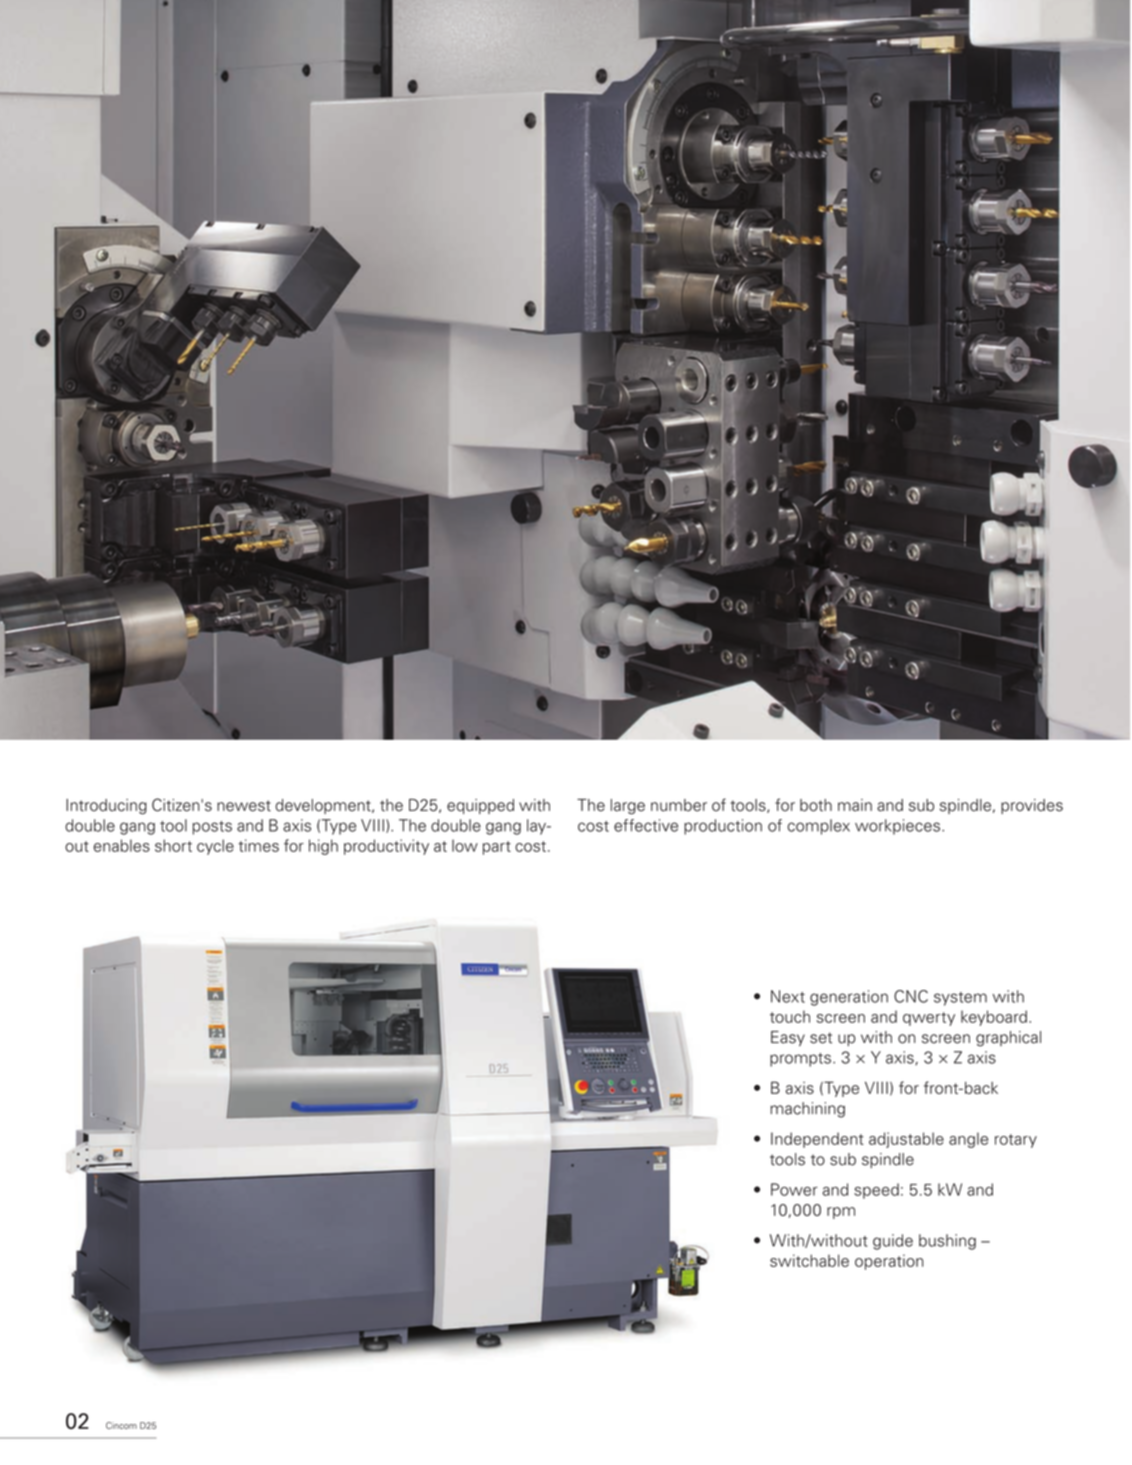  Describe the element at coordinates (841, 1213) in the page. I see `rpm` at that location.
